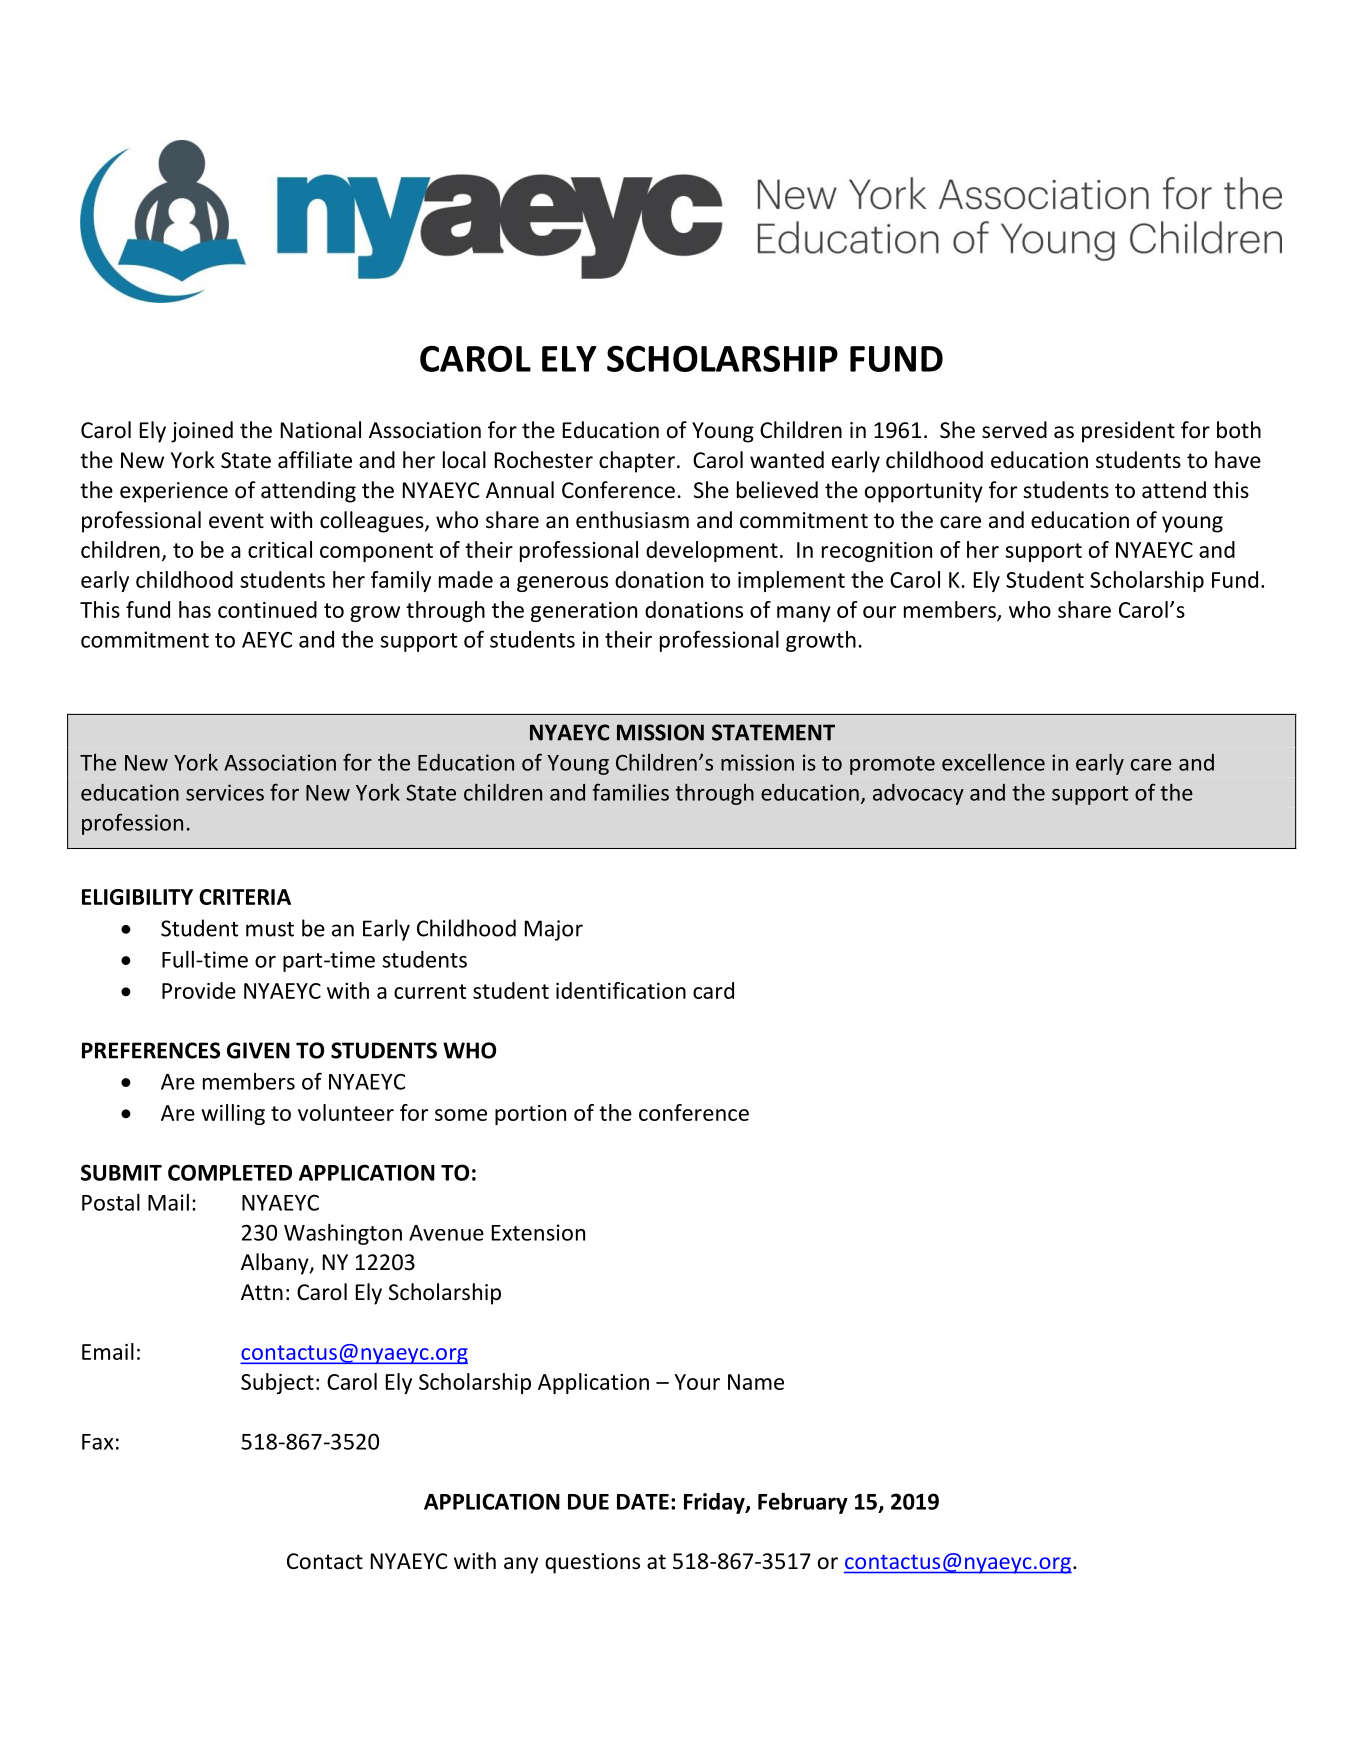 The image size is (1363, 1763). I want to click on Your, so click(697, 1382).
